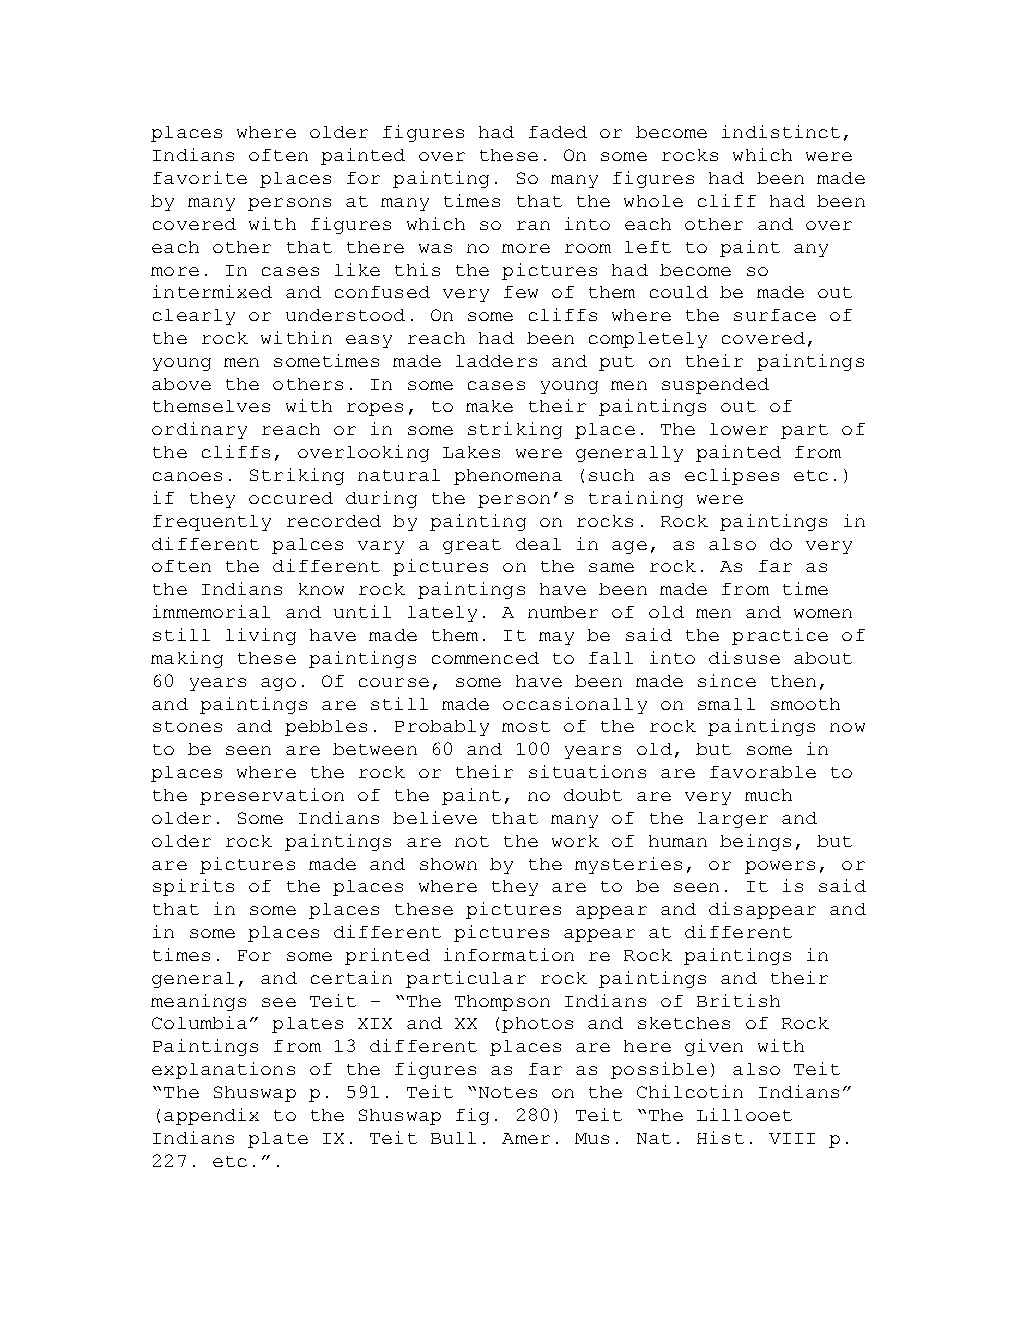 Image resolution: width=1029 pixels, height=1331 pixels. I want to click on preservation, so click(272, 796).
